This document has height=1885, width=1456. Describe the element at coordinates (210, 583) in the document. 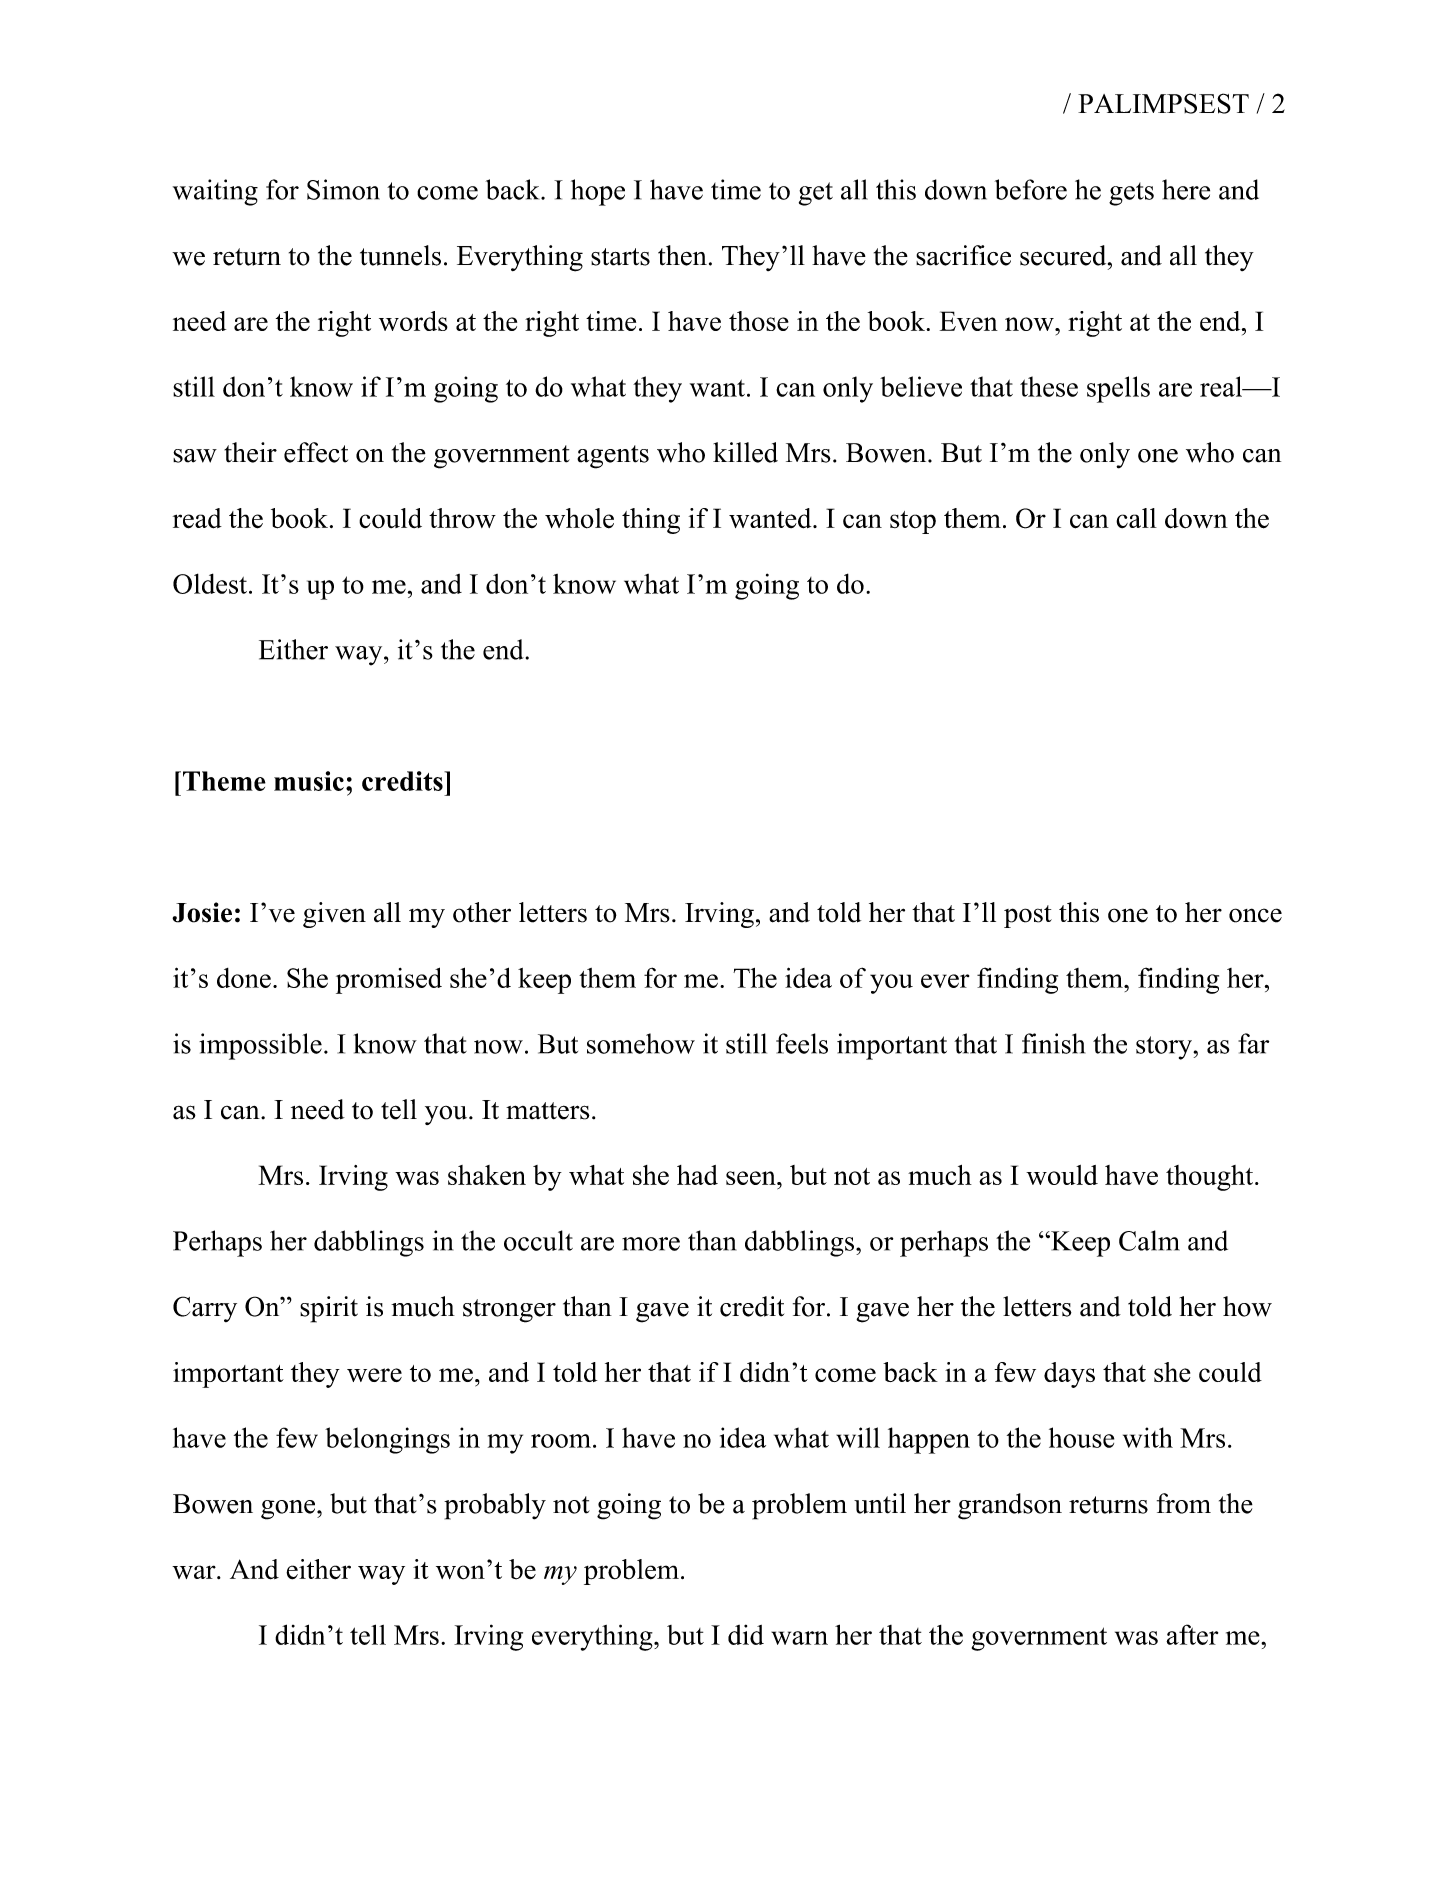

I see `Oldest` at that location.
